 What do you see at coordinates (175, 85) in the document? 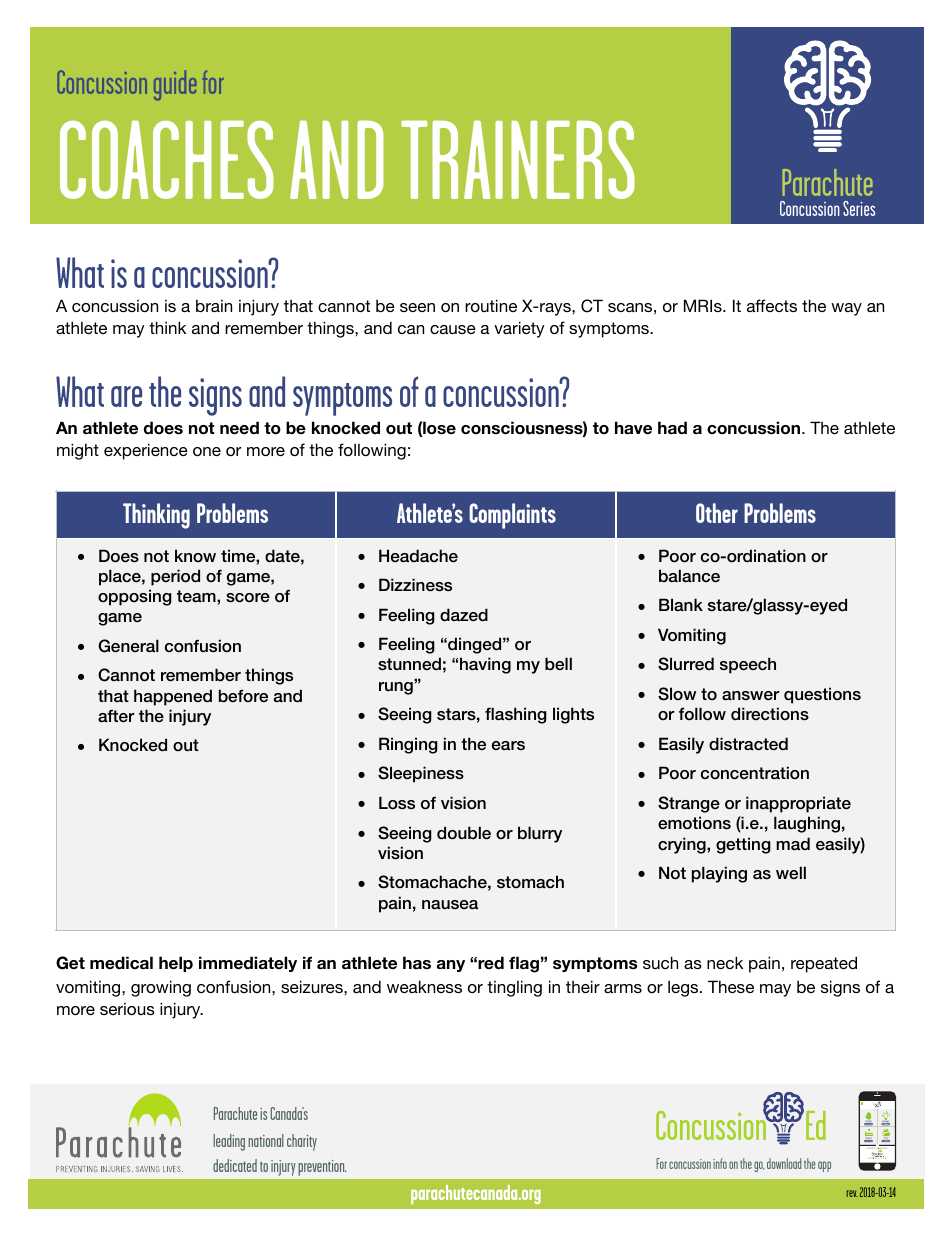
I see `guide` at bounding box center [175, 85].
